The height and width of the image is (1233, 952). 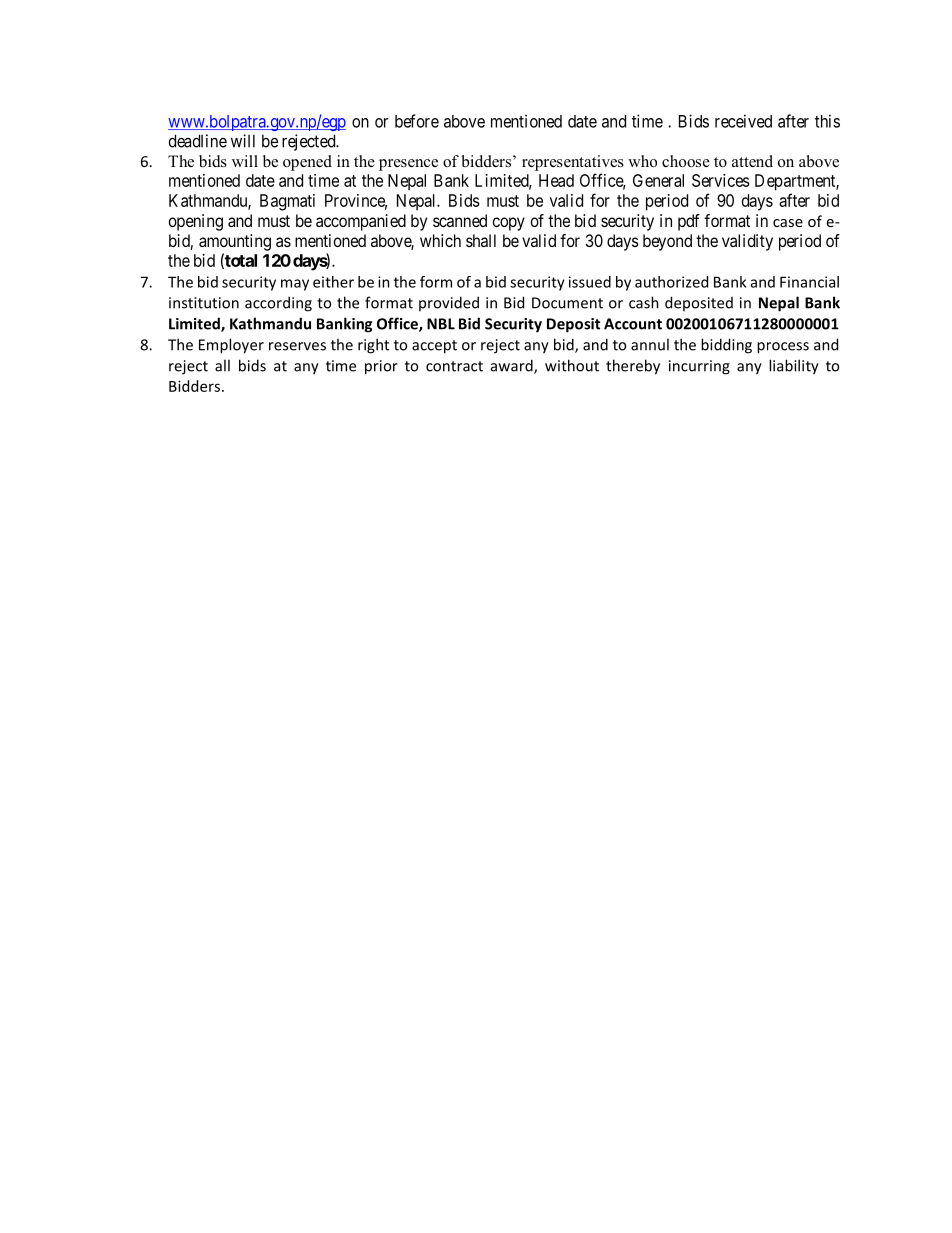 I want to click on Financial, so click(x=809, y=282).
